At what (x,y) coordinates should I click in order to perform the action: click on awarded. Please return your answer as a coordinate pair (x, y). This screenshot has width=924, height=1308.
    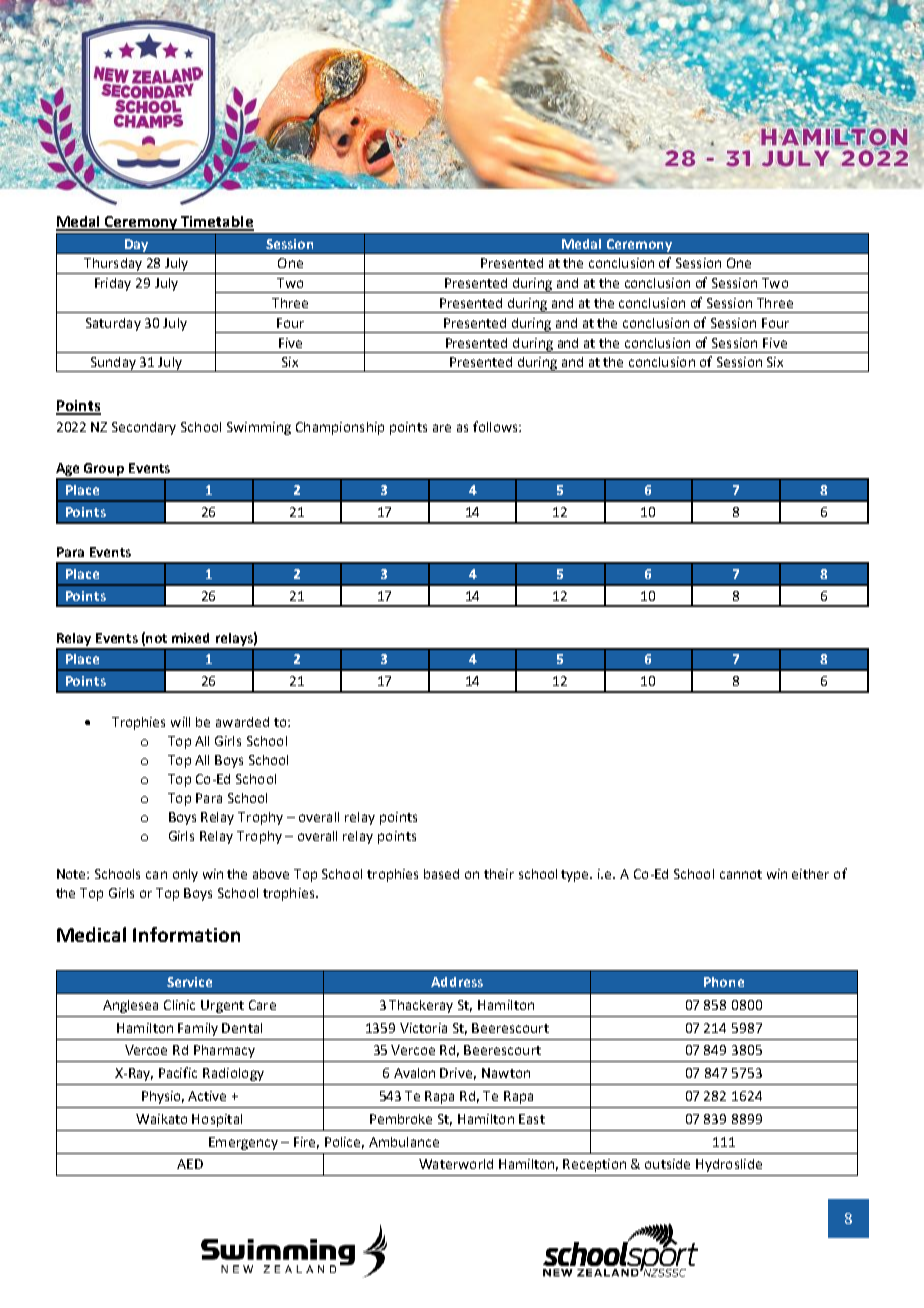
    Looking at the image, I should click on (242, 722).
